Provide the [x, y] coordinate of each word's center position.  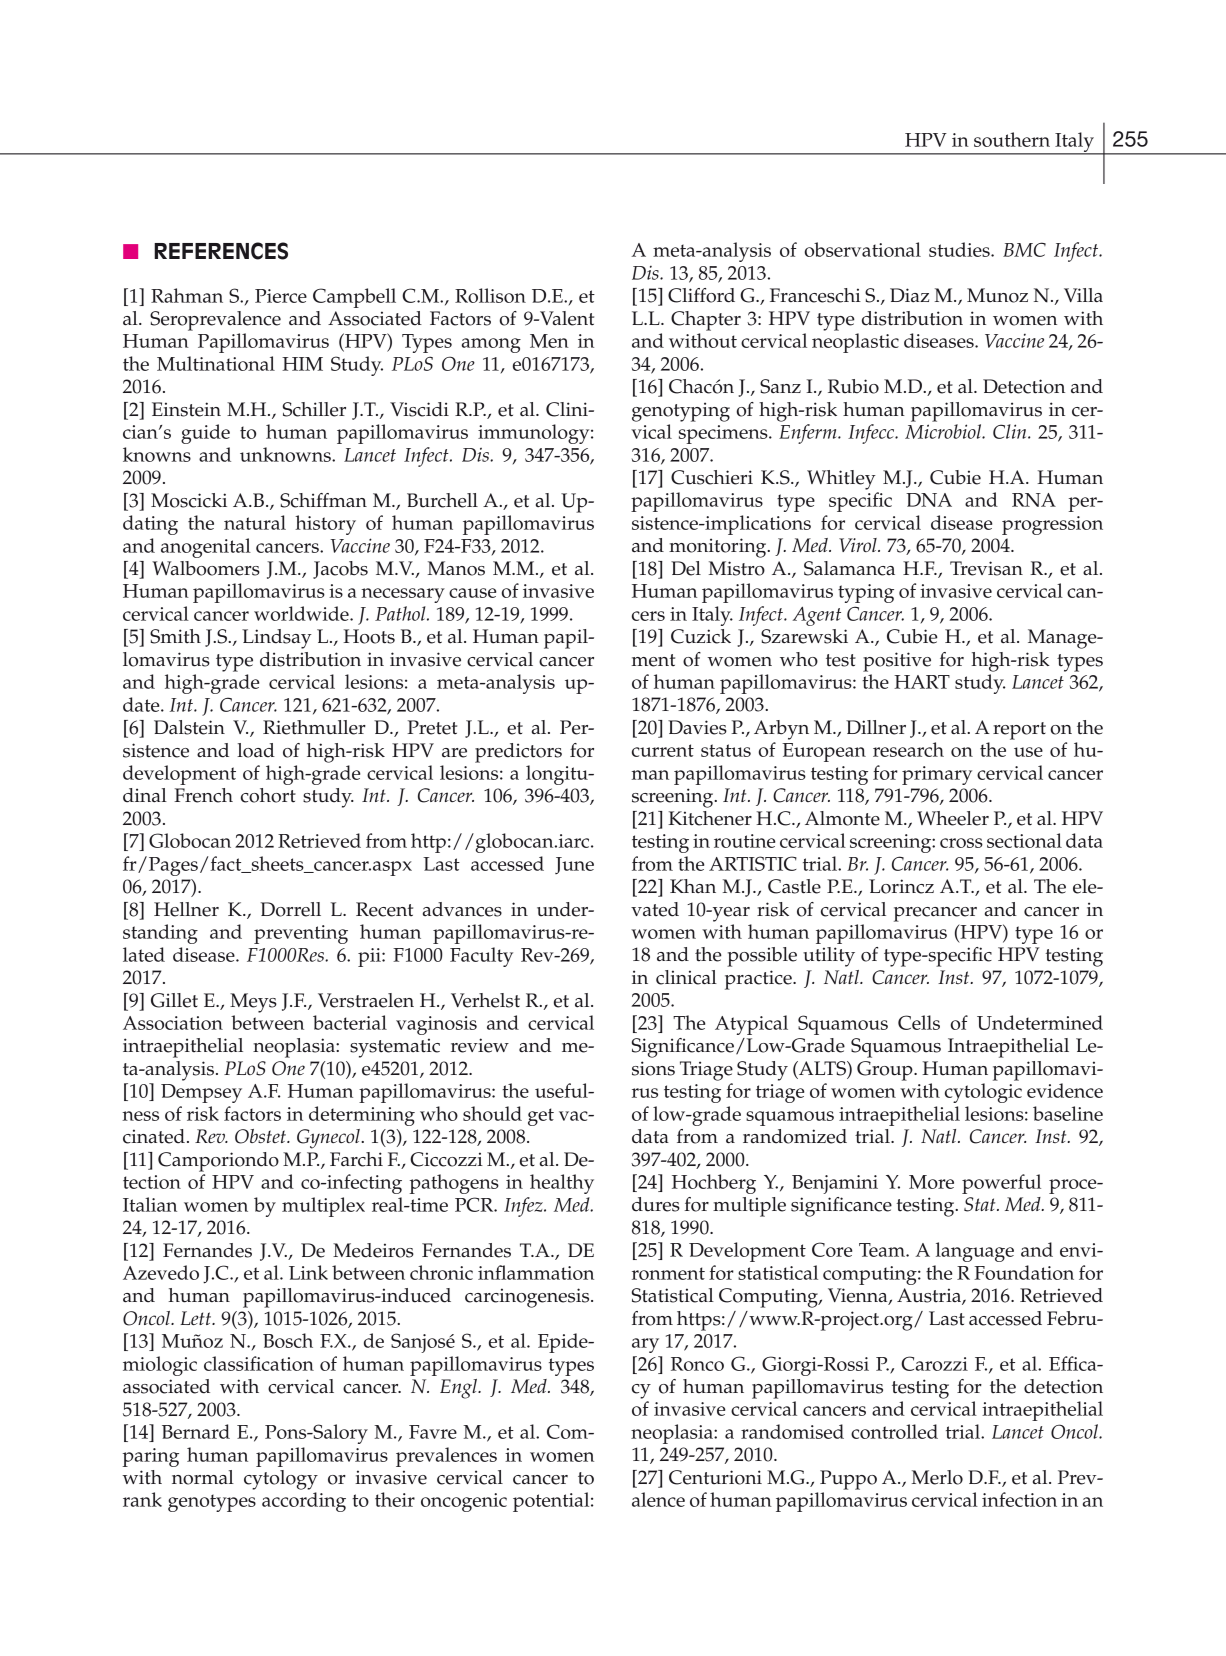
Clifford [701, 295]
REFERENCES [221, 251]
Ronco [697, 1364]
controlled [894, 1431]
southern [1012, 139]
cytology [281, 1480]
